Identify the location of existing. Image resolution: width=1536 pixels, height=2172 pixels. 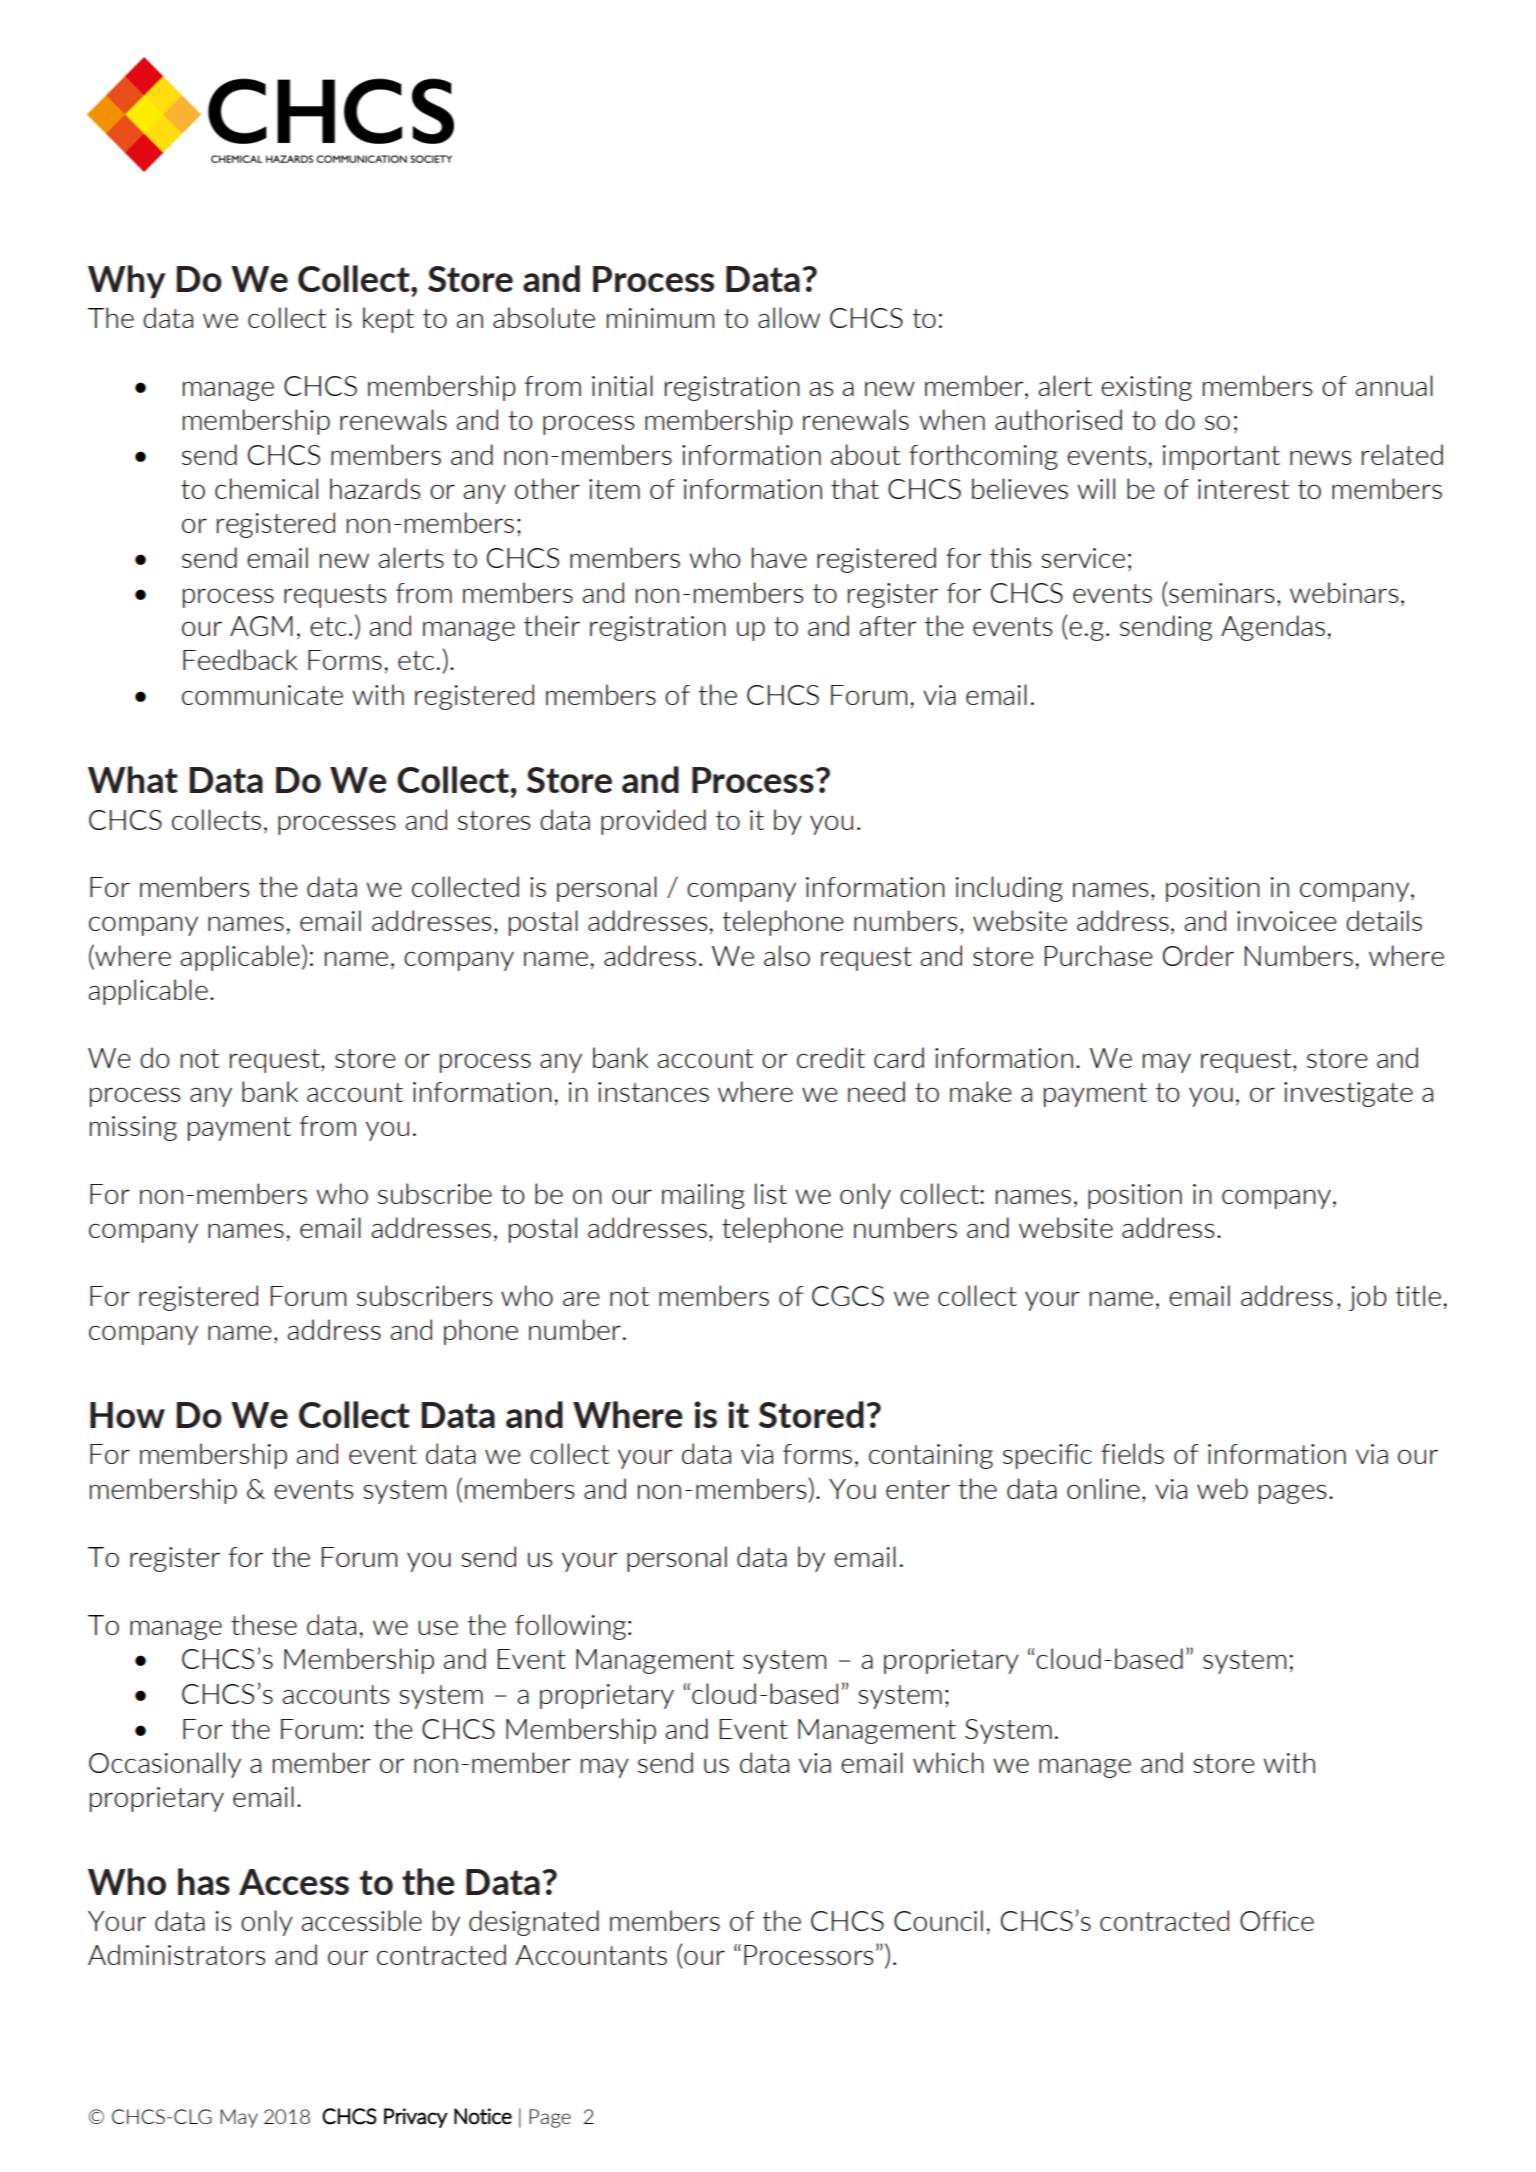
(1146, 388).
